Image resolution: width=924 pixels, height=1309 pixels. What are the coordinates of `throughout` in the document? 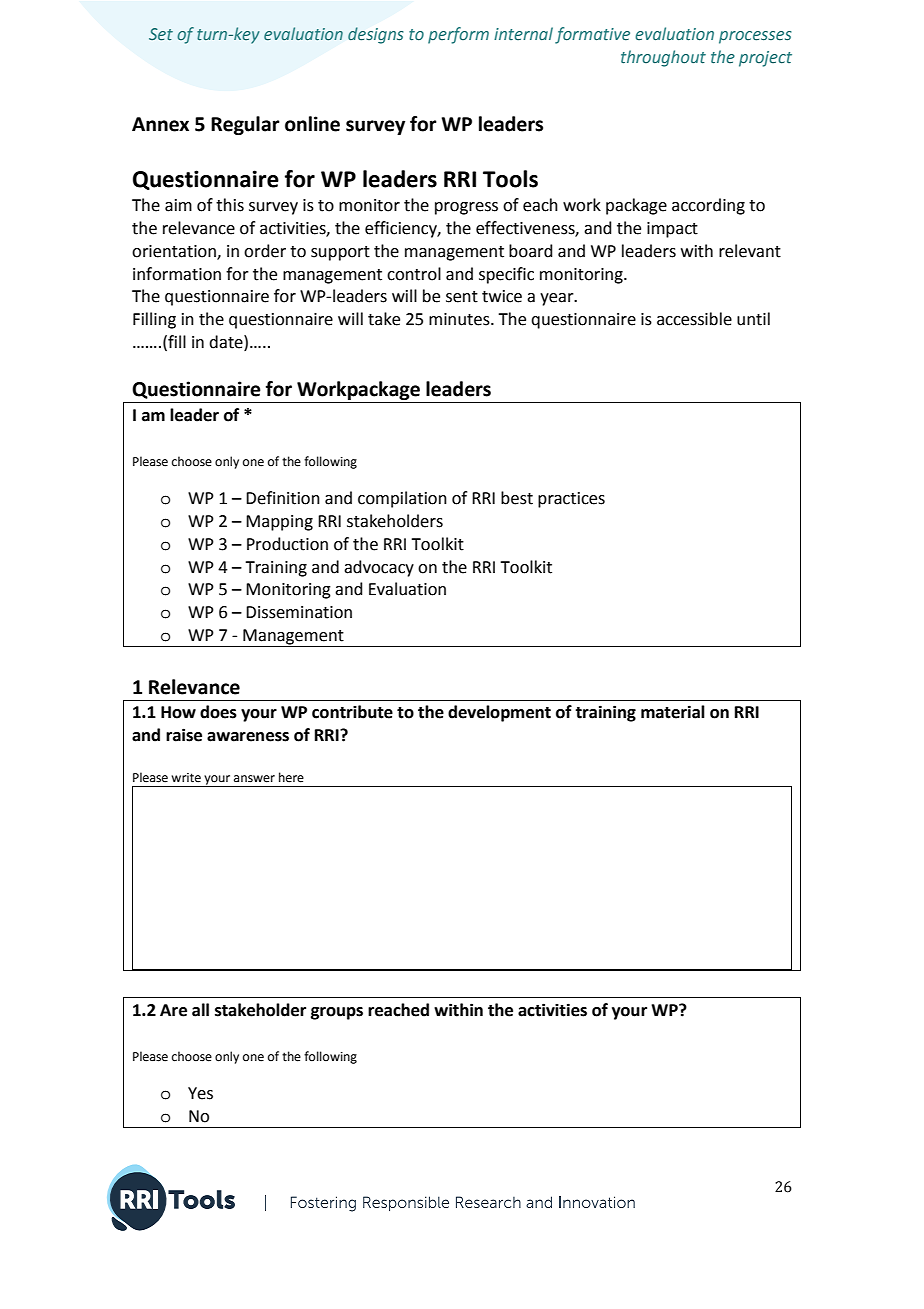 It's located at (663, 58).
